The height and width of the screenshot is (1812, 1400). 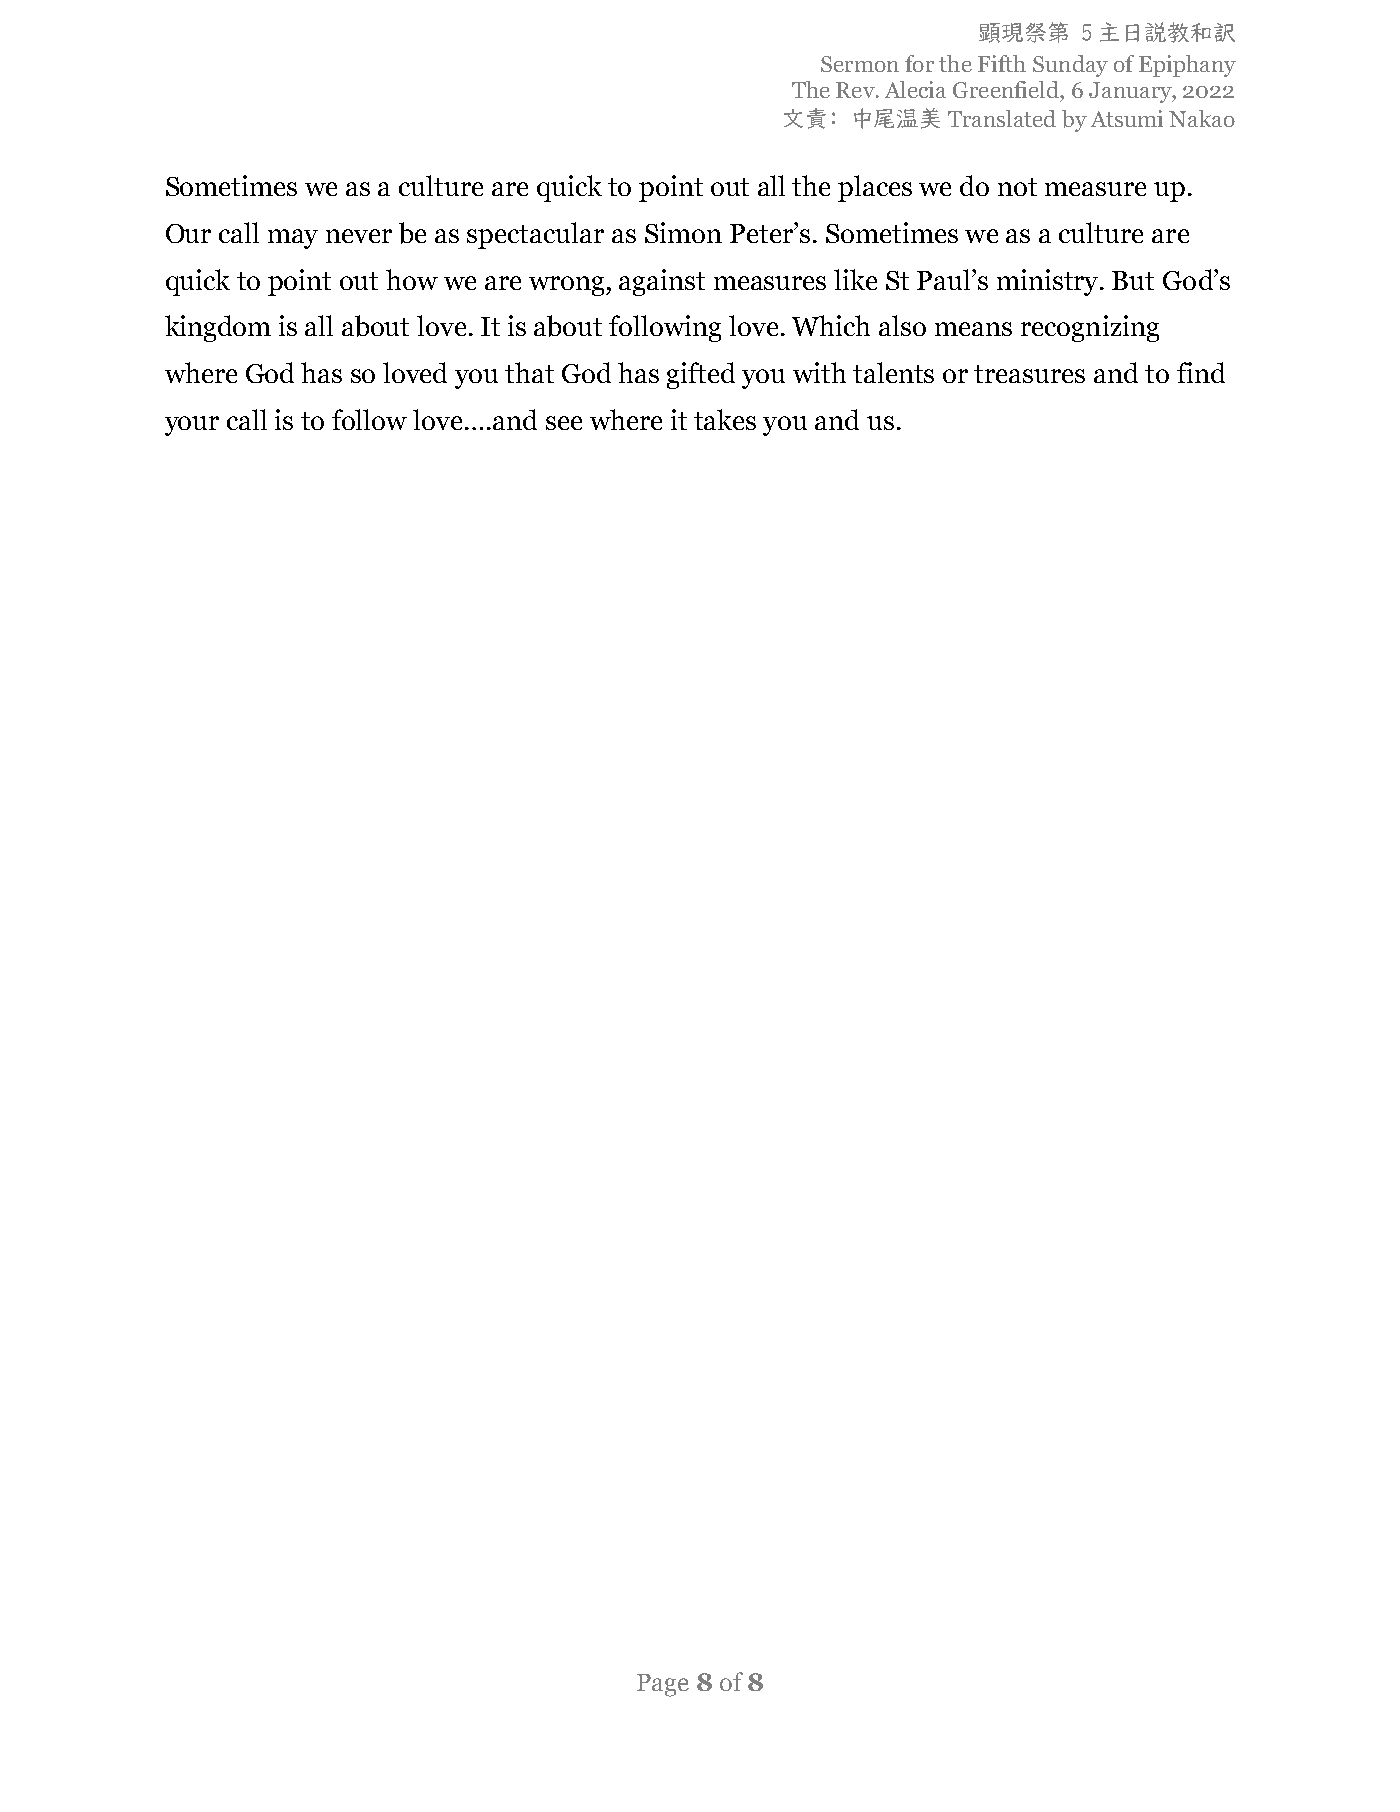 I want to click on Simon, so click(x=683, y=232).
